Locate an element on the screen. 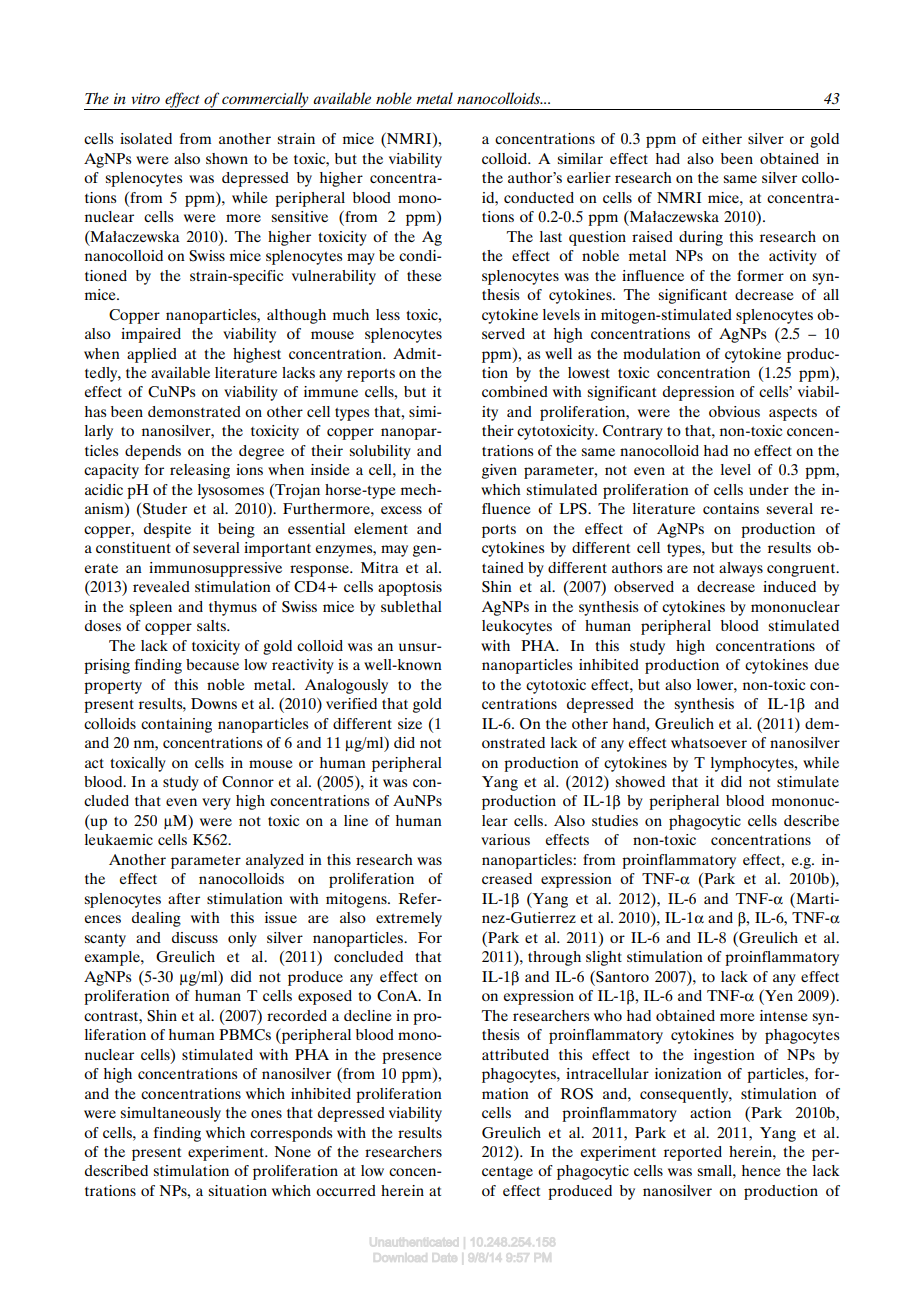 This screenshot has height=1293, width=924. earlier is located at coordinates (589, 177).
